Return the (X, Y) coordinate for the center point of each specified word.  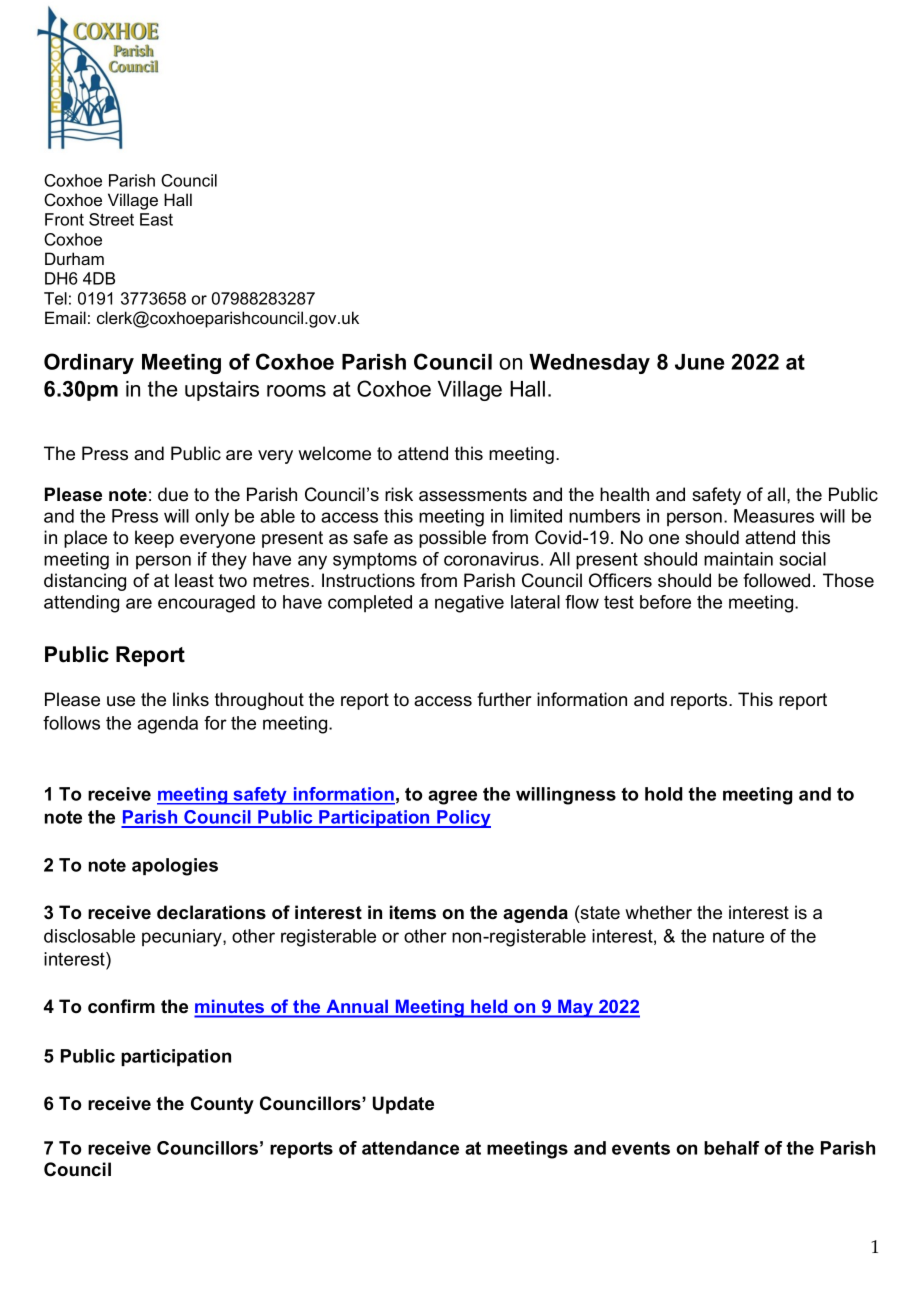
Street (111, 219)
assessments (473, 495)
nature (738, 936)
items (413, 912)
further (504, 699)
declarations (211, 912)
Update (403, 1105)
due (173, 494)
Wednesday (589, 364)
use (121, 701)
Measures (774, 516)
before (665, 602)
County (222, 1105)
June (700, 362)
